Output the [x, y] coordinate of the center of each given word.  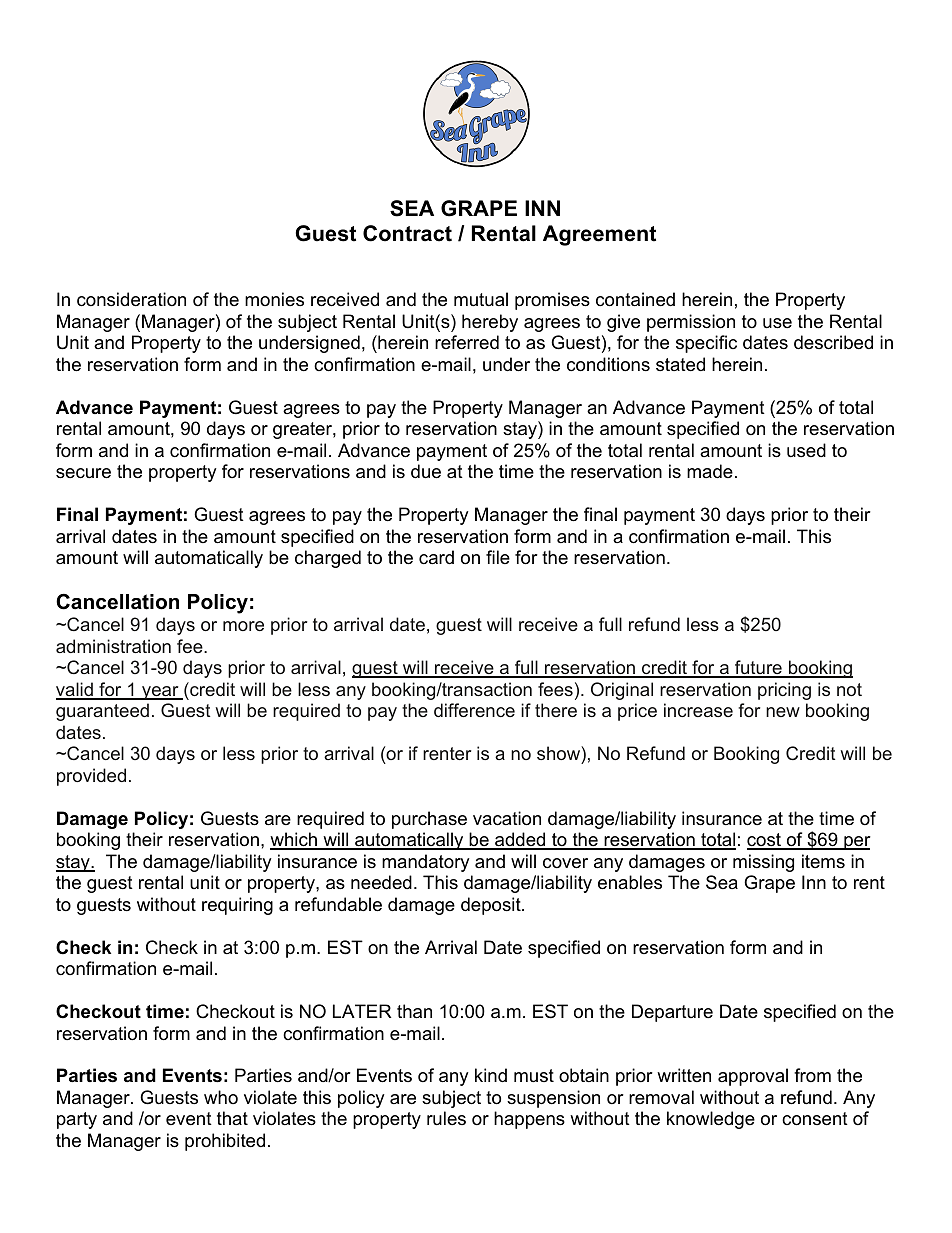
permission [691, 323]
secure [83, 473]
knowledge [711, 1120]
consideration [131, 299]
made [710, 471]
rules [446, 1118]
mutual [481, 299]
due [426, 471]
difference [474, 710]
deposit [492, 906]
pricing [784, 691]
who [221, 1097]
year [160, 693]
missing [763, 863]
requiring [237, 906]
